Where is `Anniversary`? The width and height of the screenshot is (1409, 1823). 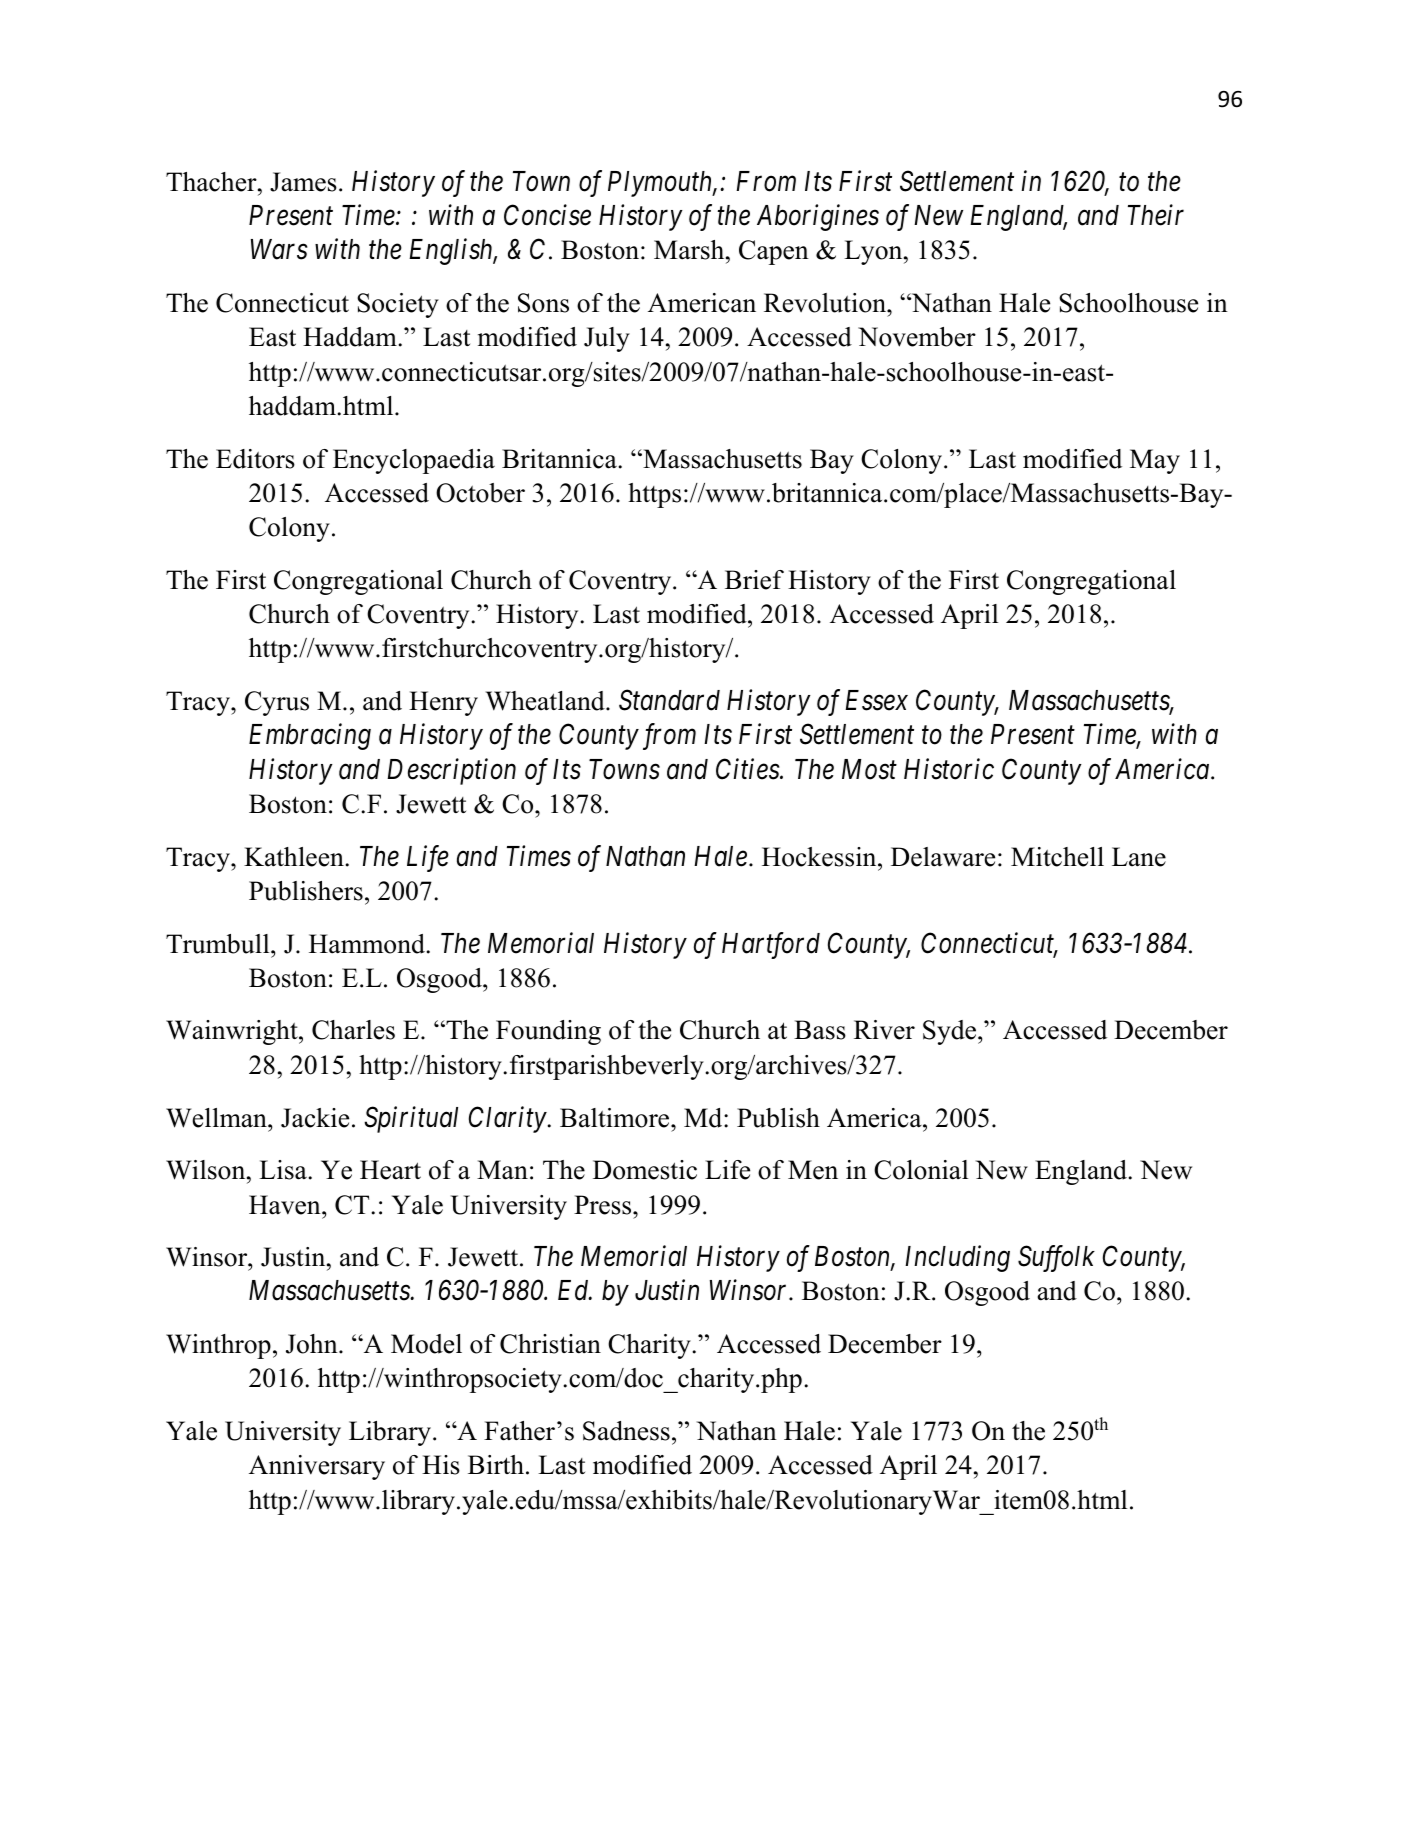 Anniversary is located at coordinates (317, 1467).
